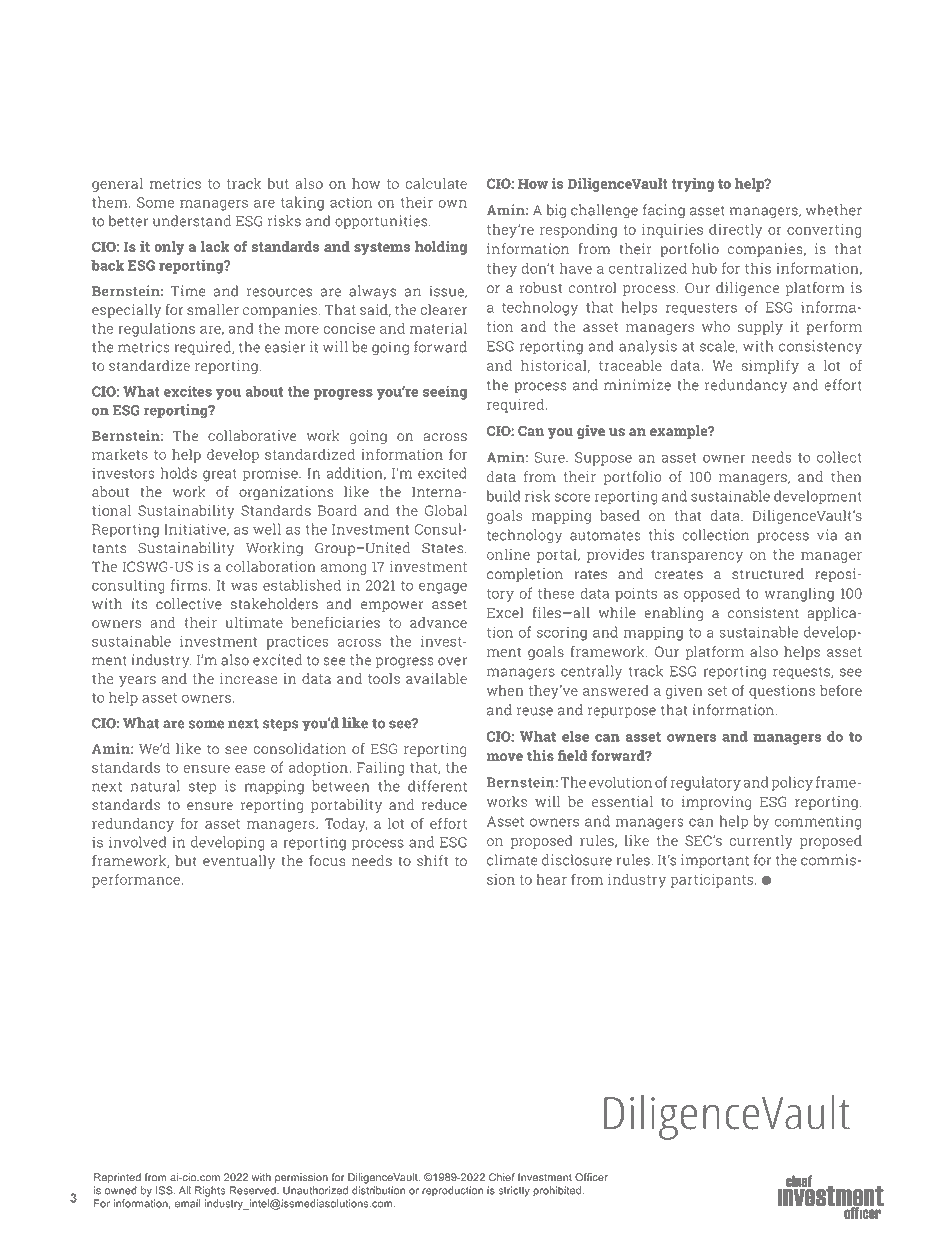  What do you see at coordinates (436, 183) in the screenshot?
I see `calculate` at bounding box center [436, 183].
